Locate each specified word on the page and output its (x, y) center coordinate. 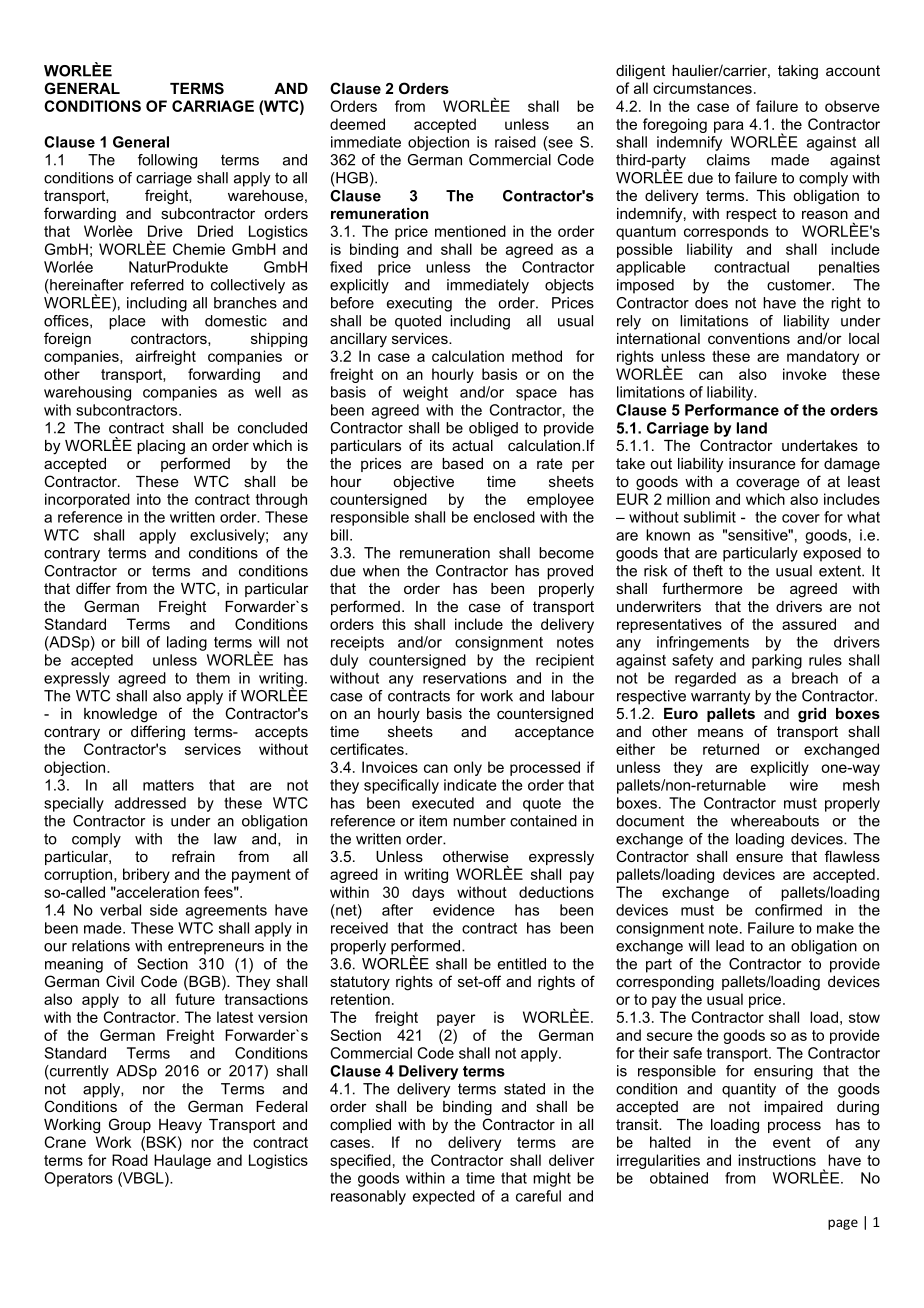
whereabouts (775, 821)
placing (161, 447)
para (729, 127)
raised (515, 142)
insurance (762, 463)
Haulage (182, 1161)
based (462, 463)
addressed (150, 803)
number (479, 821)
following (167, 161)
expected (444, 1197)
